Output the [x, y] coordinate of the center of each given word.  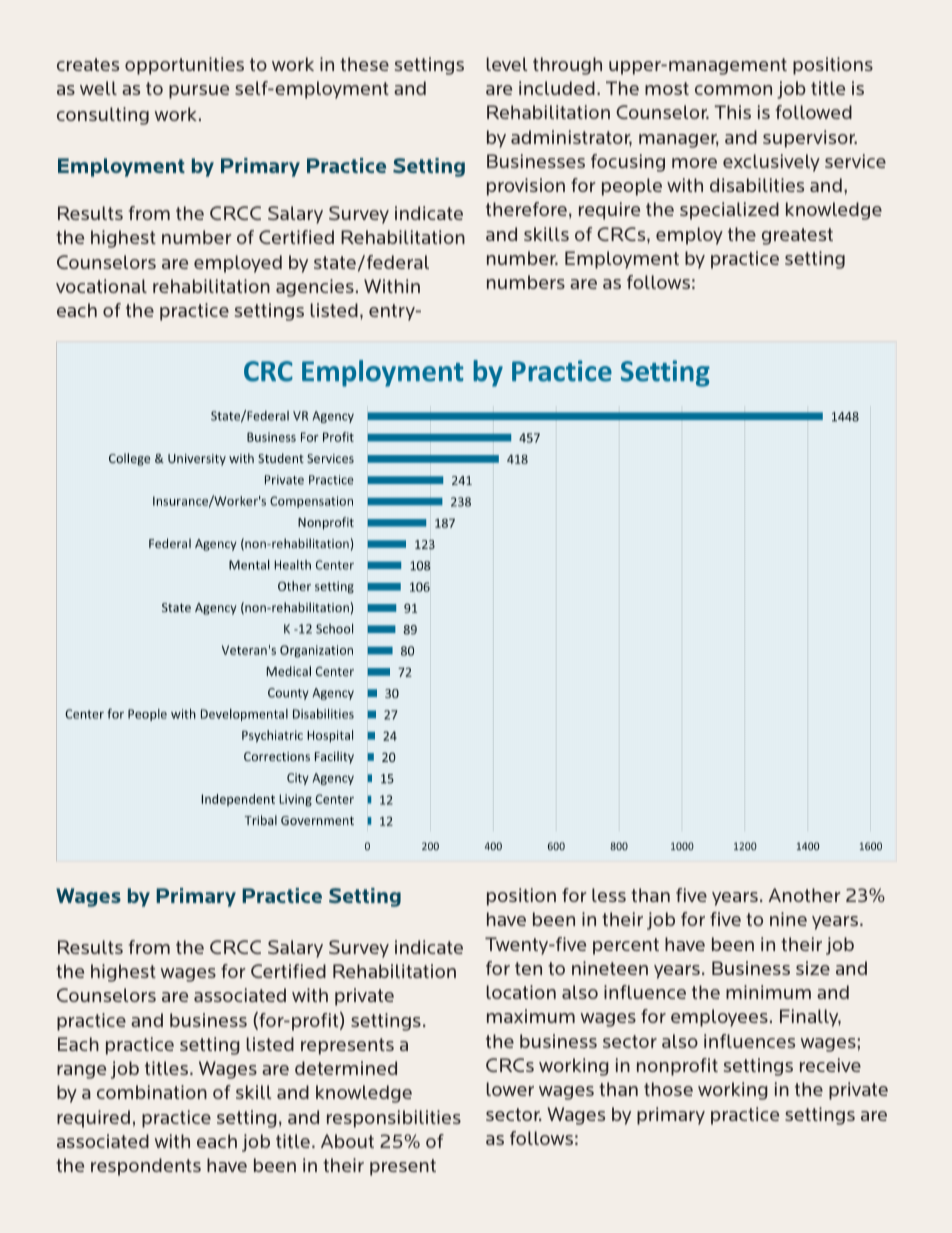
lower [510, 1089]
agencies [315, 288]
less [609, 895]
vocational [101, 286]
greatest [797, 236]
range [81, 1072]
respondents [146, 1167]
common [733, 90]
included [557, 88]
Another [804, 895]
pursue [199, 92]
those [668, 1089]
